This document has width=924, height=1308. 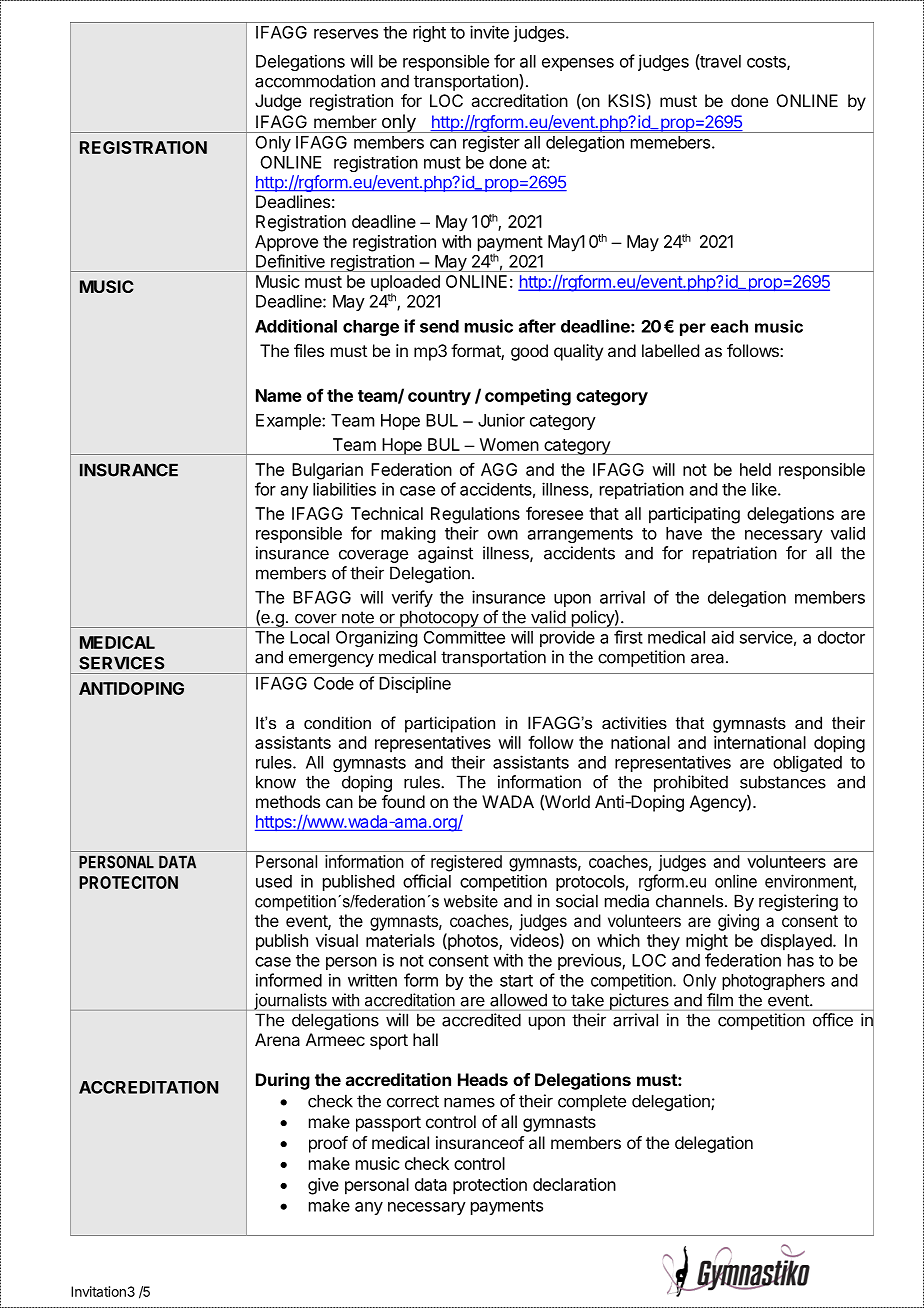 What do you see at coordinates (628, 637) in the document?
I see `first` at bounding box center [628, 637].
